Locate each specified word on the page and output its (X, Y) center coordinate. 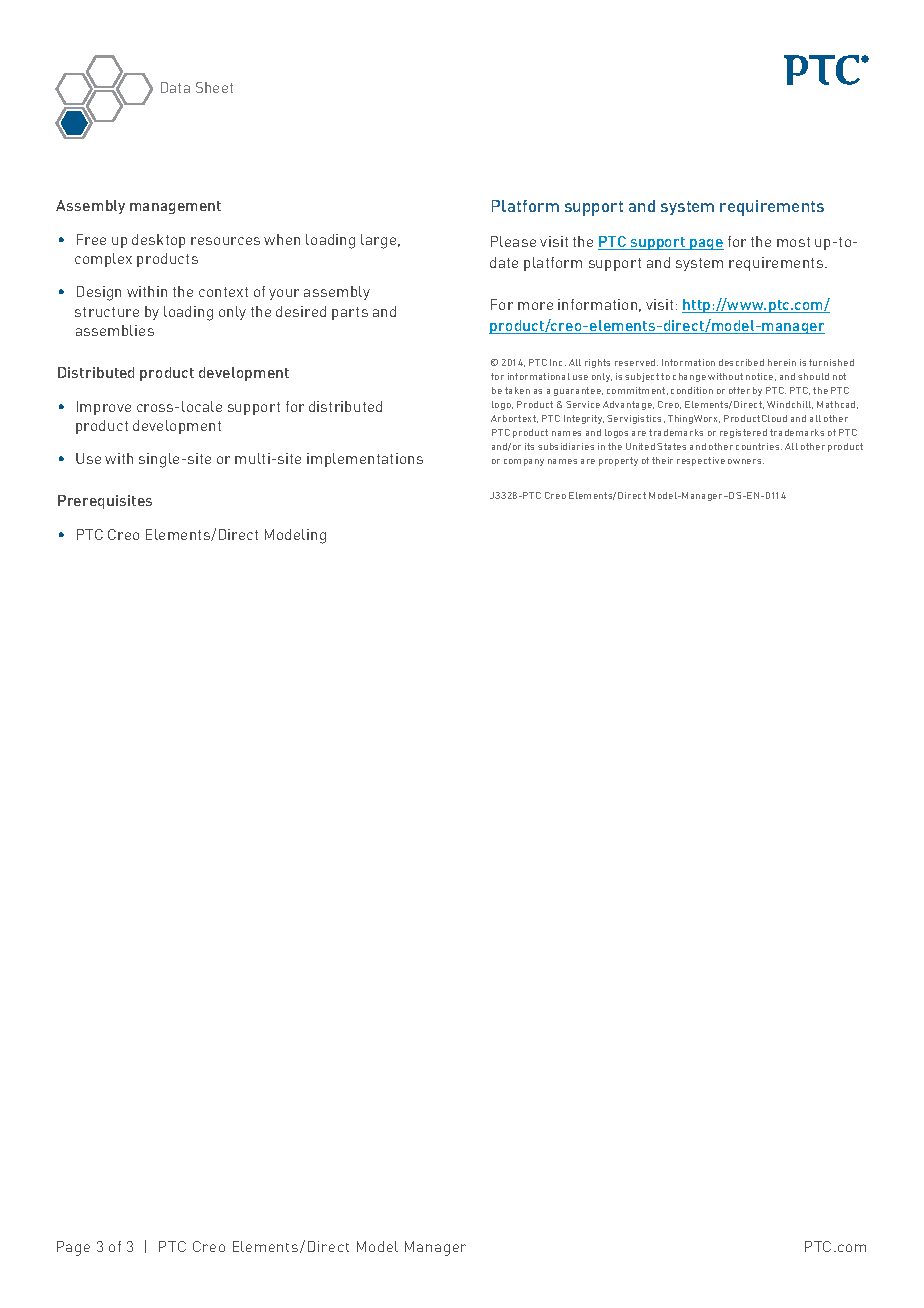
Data (175, 87)
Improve (104, 408)
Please (513, 241)
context (223, 292)
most (793, 242)
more (535, 306)
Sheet (214, 87)
